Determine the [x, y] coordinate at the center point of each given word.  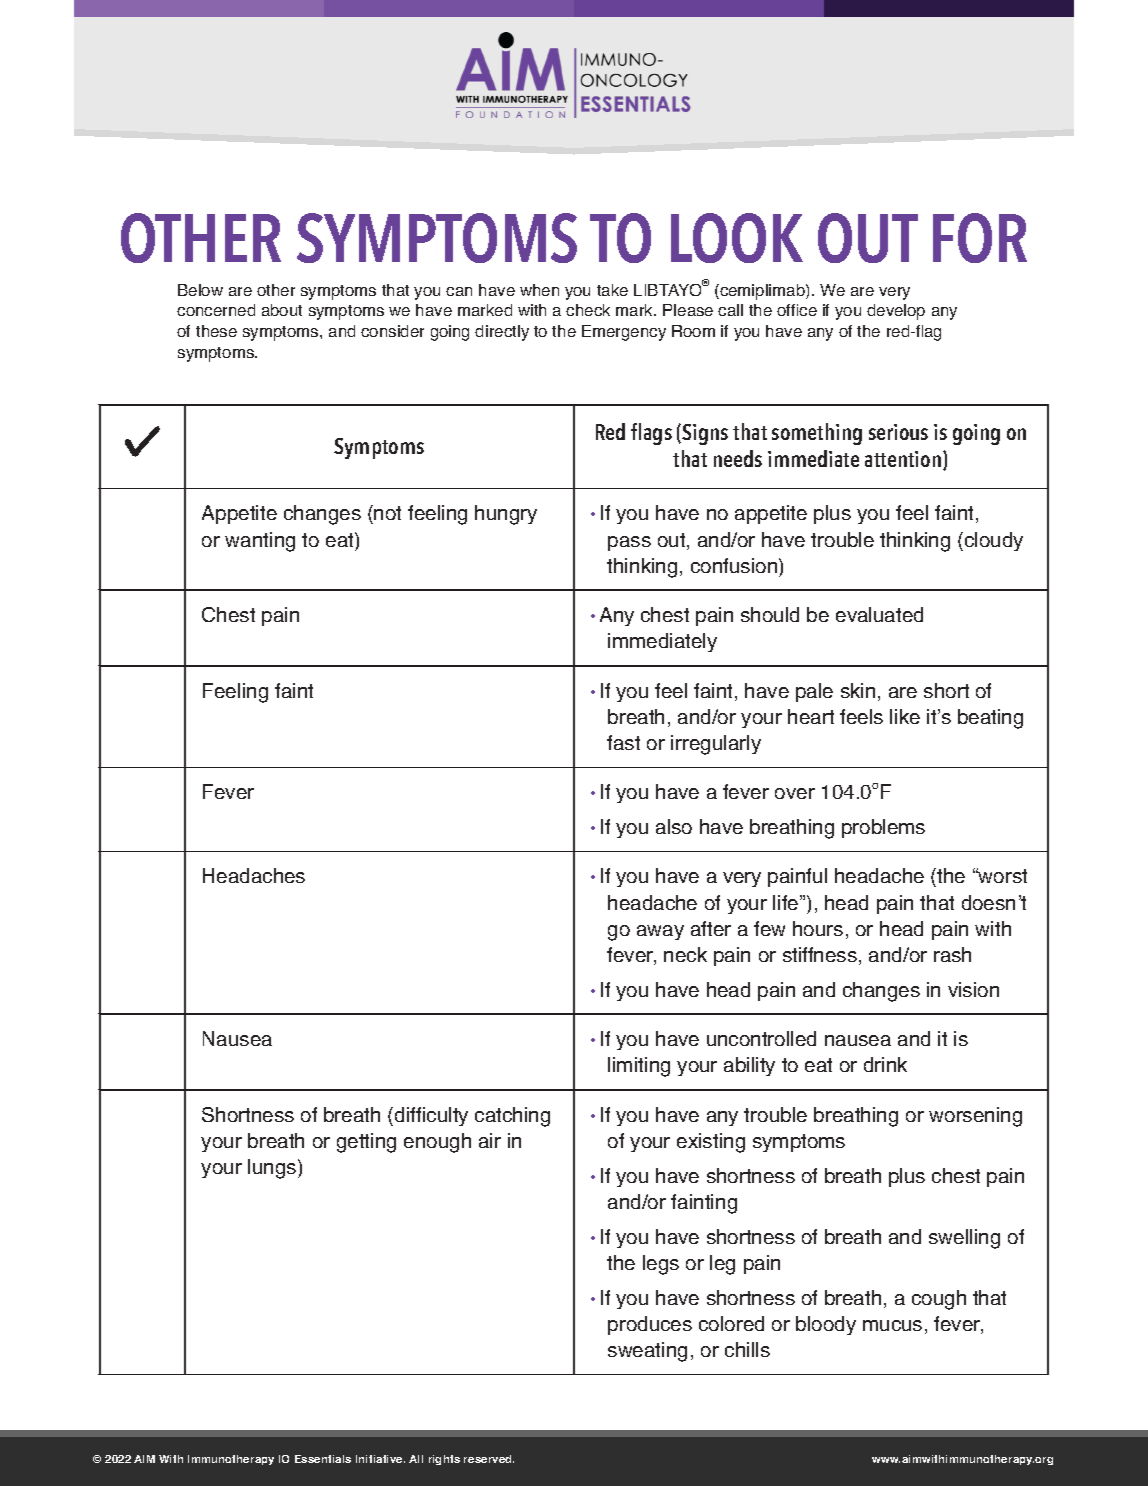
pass [629, 543]
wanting [260, 542]
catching [512, 1117]
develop [896, 312]
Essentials [323, 1459]
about [282, 310]
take [612, 290]
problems [883, 828]
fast [623, 742]
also [674, 826]
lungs [273, 1169]
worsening [975, 1117]
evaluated [879, 614]
